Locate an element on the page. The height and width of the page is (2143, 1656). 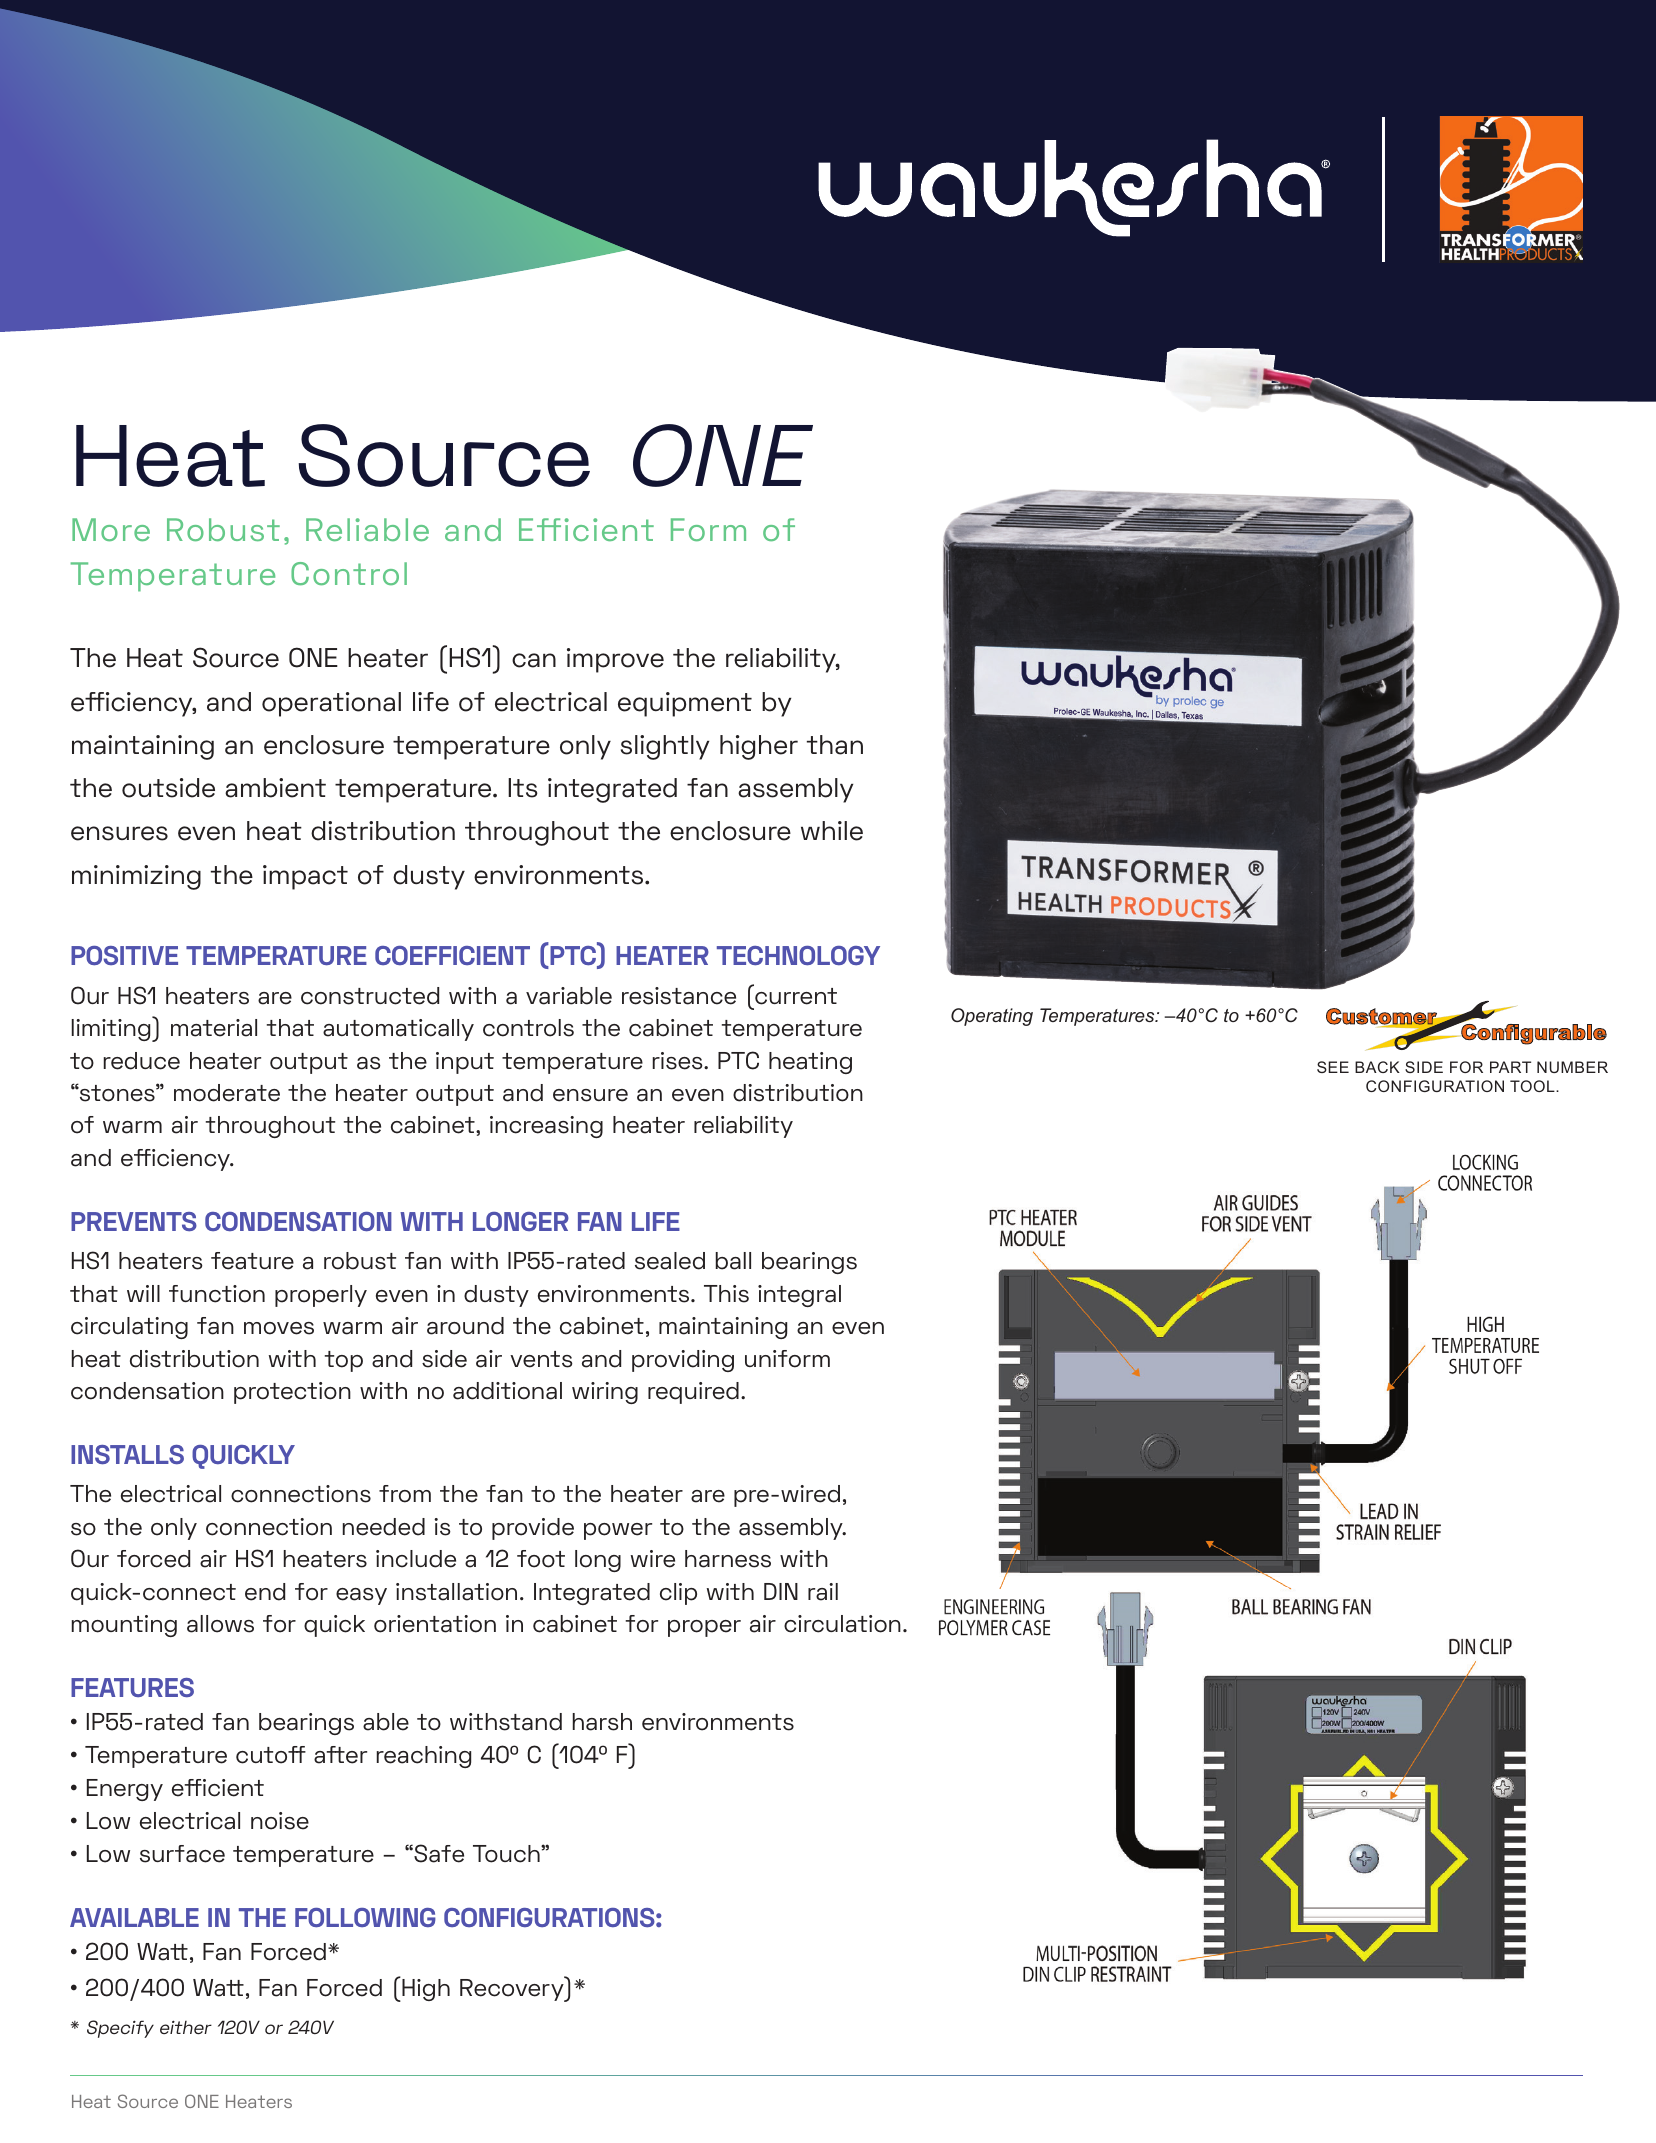
function is located at coordinates (217, 1294).
